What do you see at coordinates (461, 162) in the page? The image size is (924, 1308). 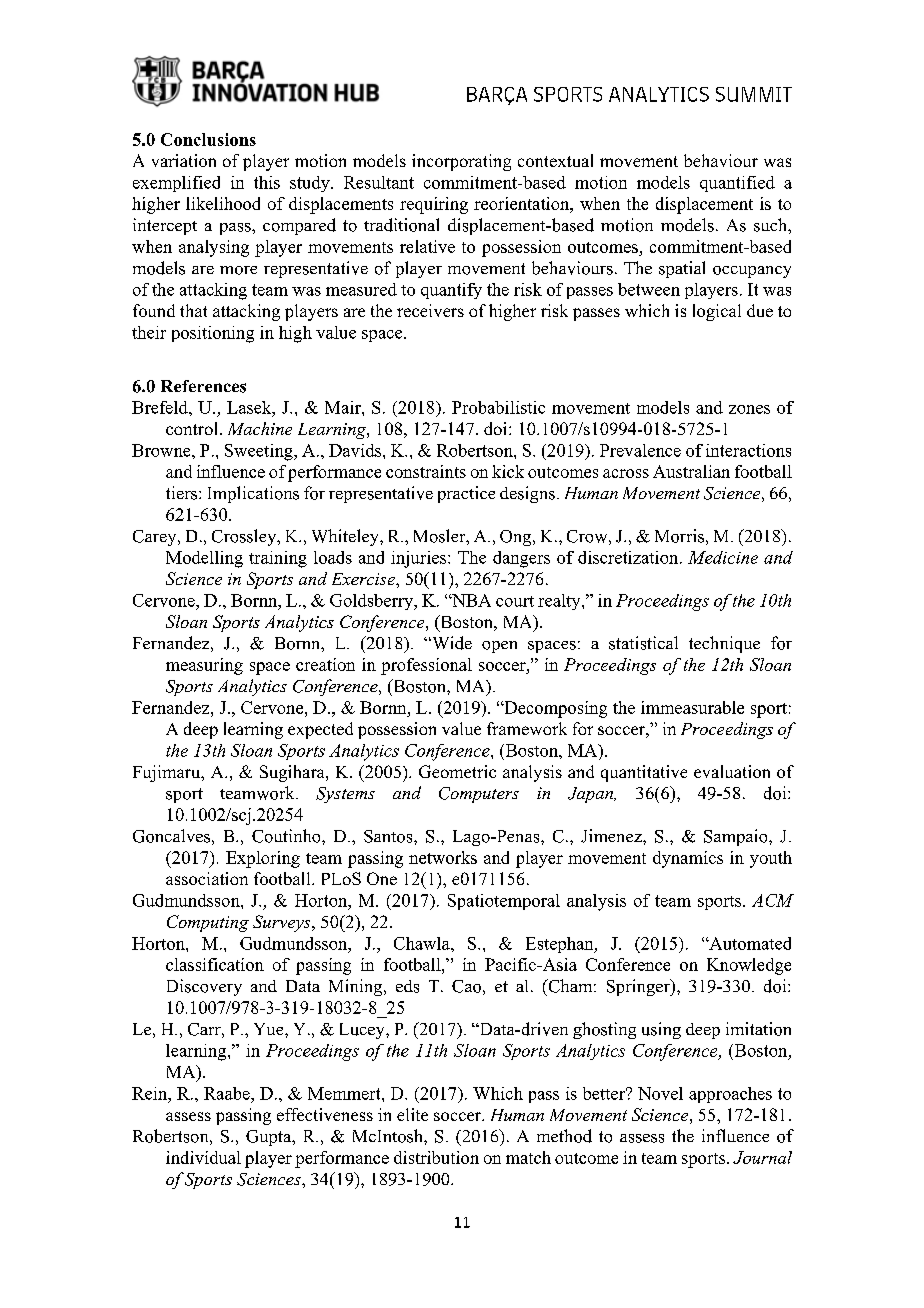 I see `incorporating` at bounding box center [461, 162].
